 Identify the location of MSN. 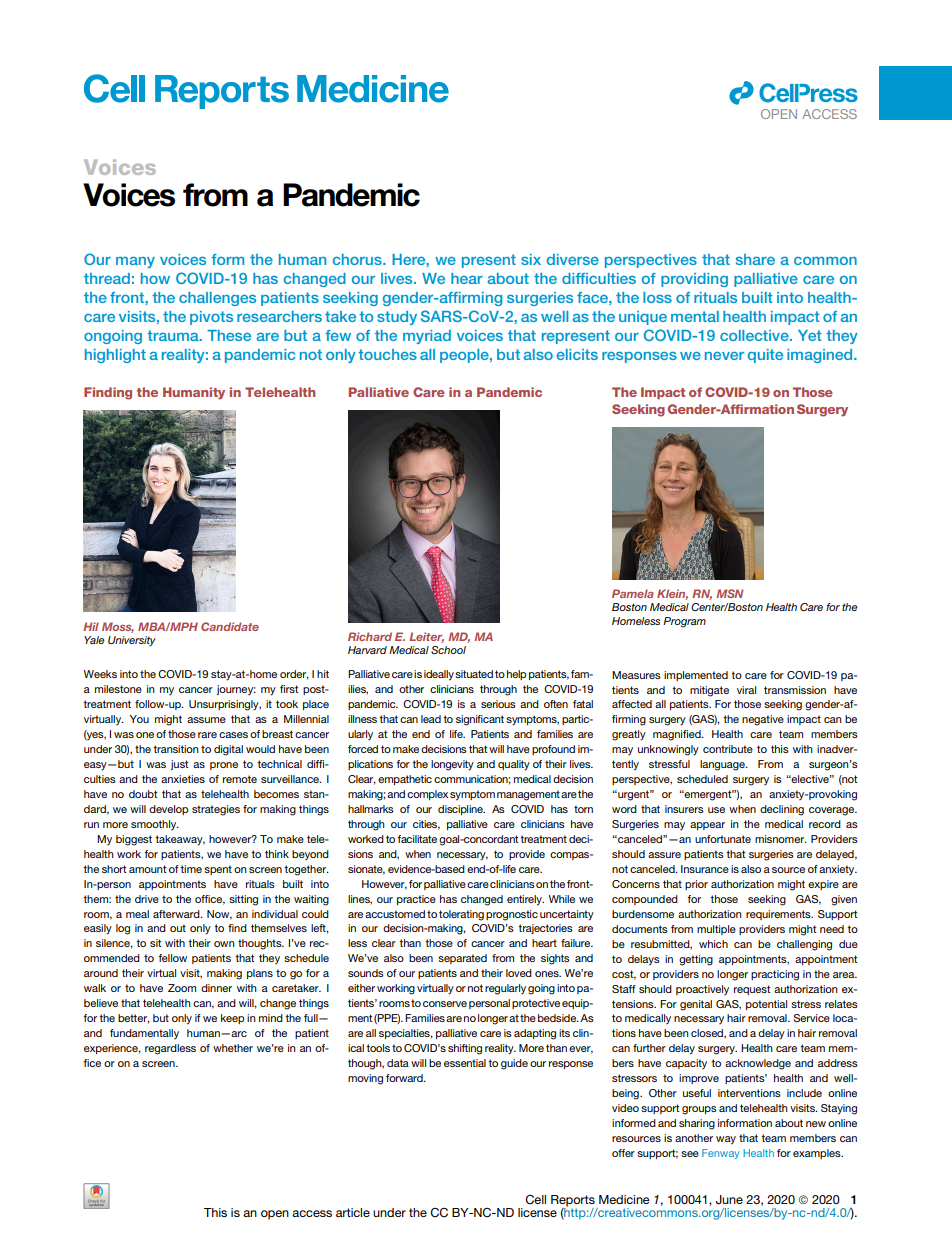
(729, 593).
